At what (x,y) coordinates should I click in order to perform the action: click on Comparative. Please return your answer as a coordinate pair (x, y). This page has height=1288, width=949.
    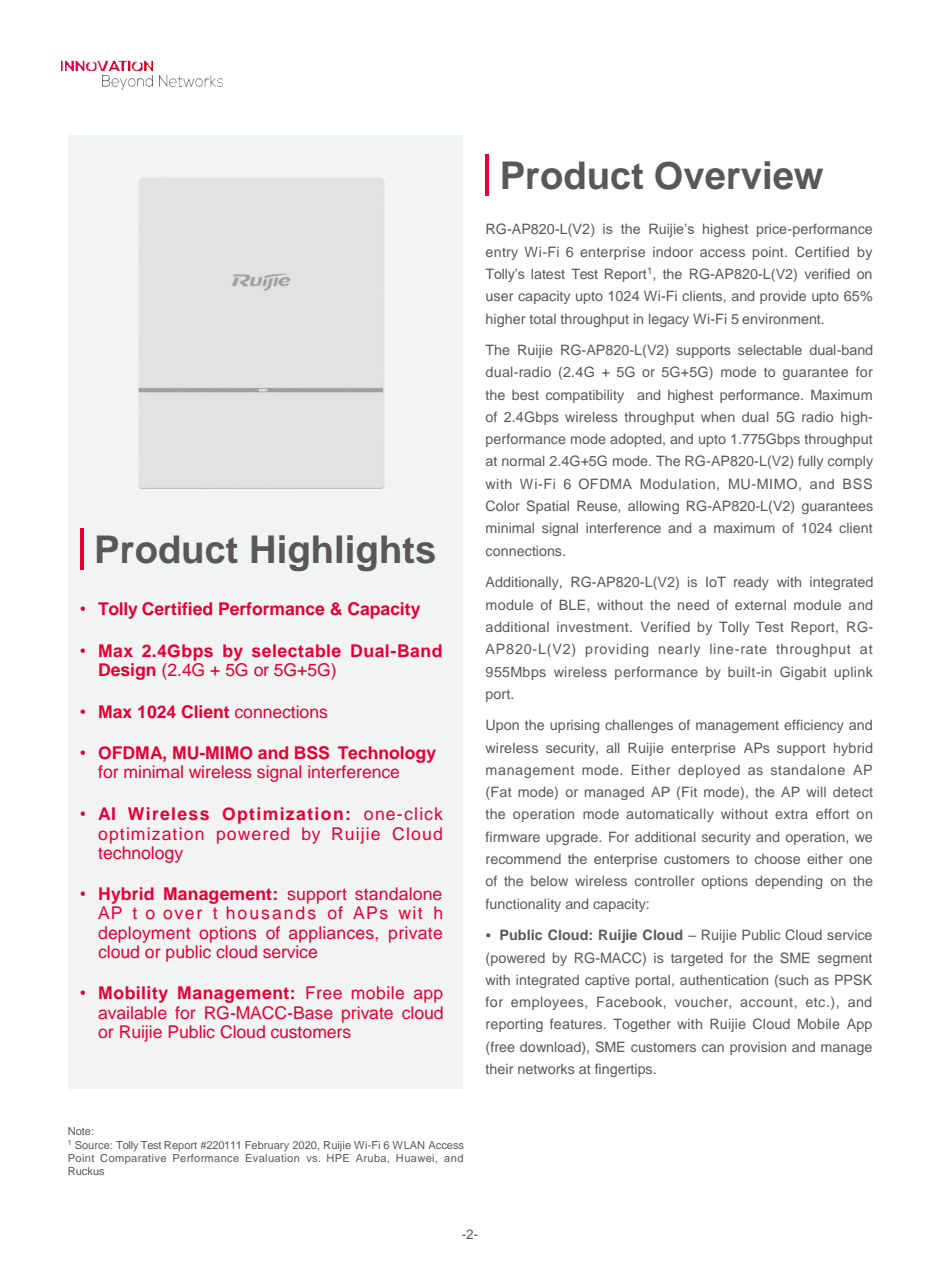
    Looking at the image, I should click on (133, 1159).
